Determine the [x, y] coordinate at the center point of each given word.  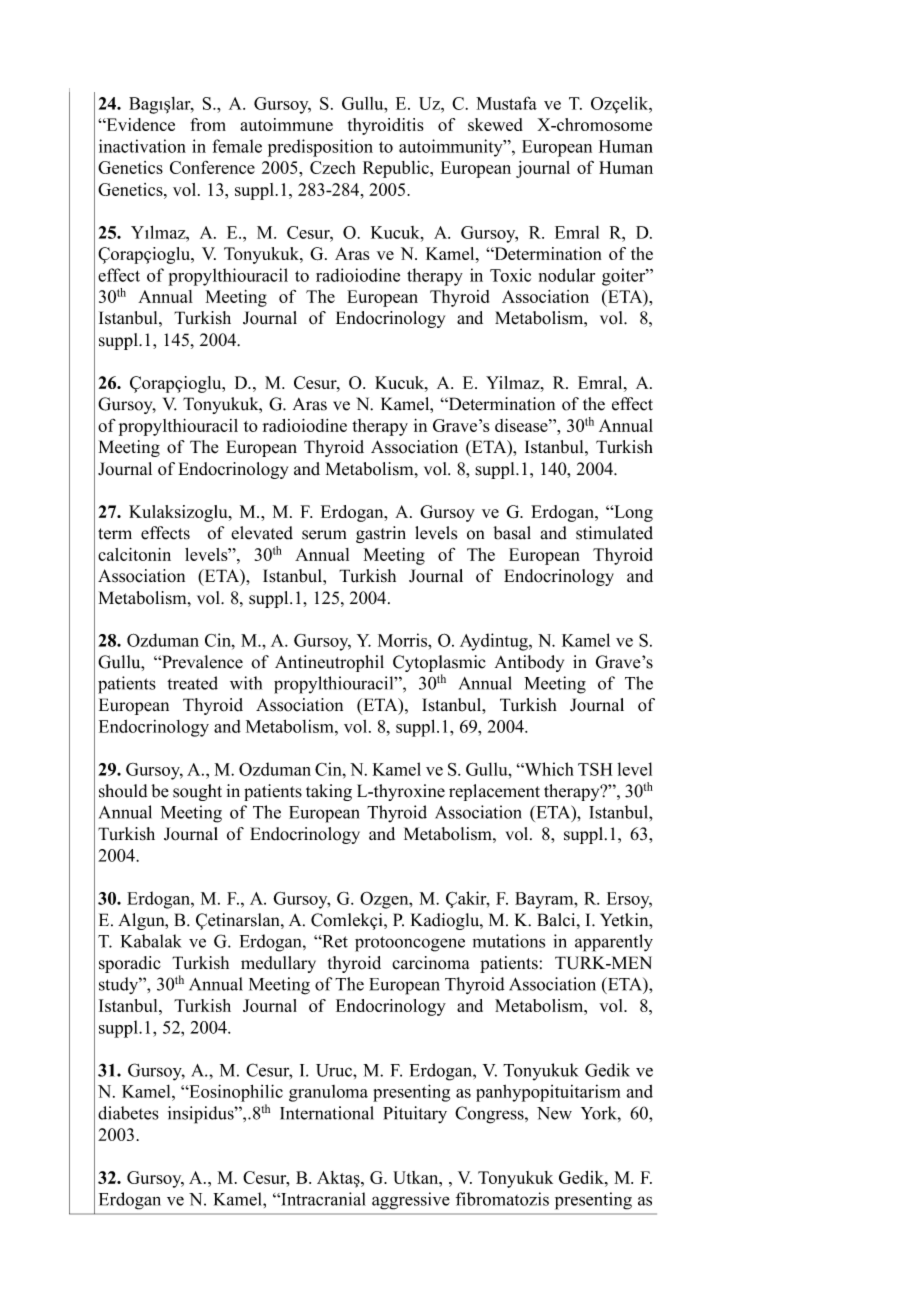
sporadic [130, 964]
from [208, 124]
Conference [212, 167]
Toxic [510, 275]
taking [329, 792]
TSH [595, 769]
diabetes [128, 1113]
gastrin [381, 534]
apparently [614, 943]
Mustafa [506, 103]
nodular [567, 275]
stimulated [614, 533]
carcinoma [431, 963]
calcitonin [134, 554]
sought [197, 792]
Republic [397, 169]
